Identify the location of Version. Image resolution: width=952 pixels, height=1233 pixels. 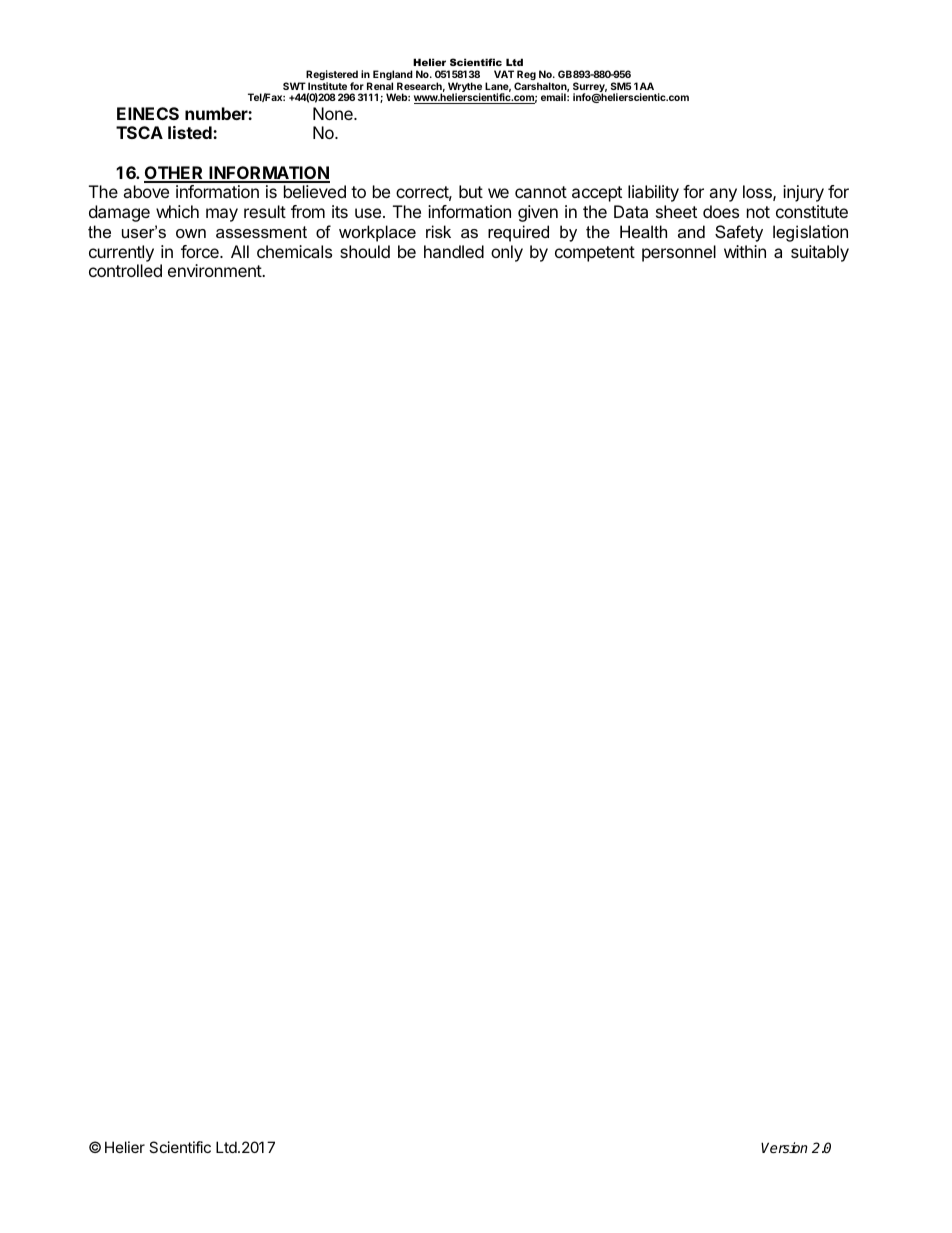
(784, 1147).
